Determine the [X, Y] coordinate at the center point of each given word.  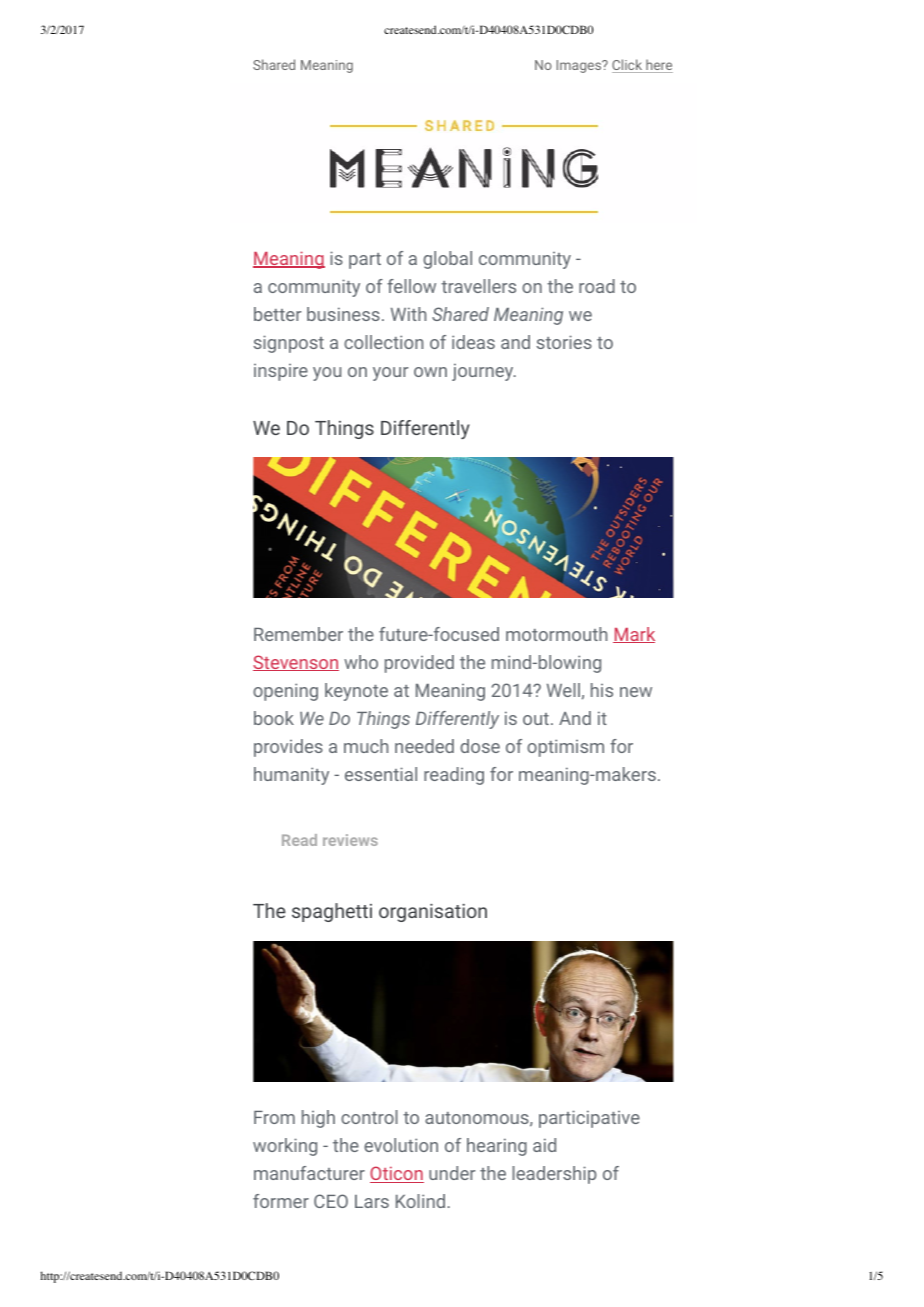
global [447, 260]
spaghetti [332, 912]
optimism [565, 748]
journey [484, 372]
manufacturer [309, 1173]
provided [419, 664]
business [343, 314]
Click [628, 66]
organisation [433, 912]
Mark [634, 635]
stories [564, 342]
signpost [289, 344]
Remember [298, 634]
